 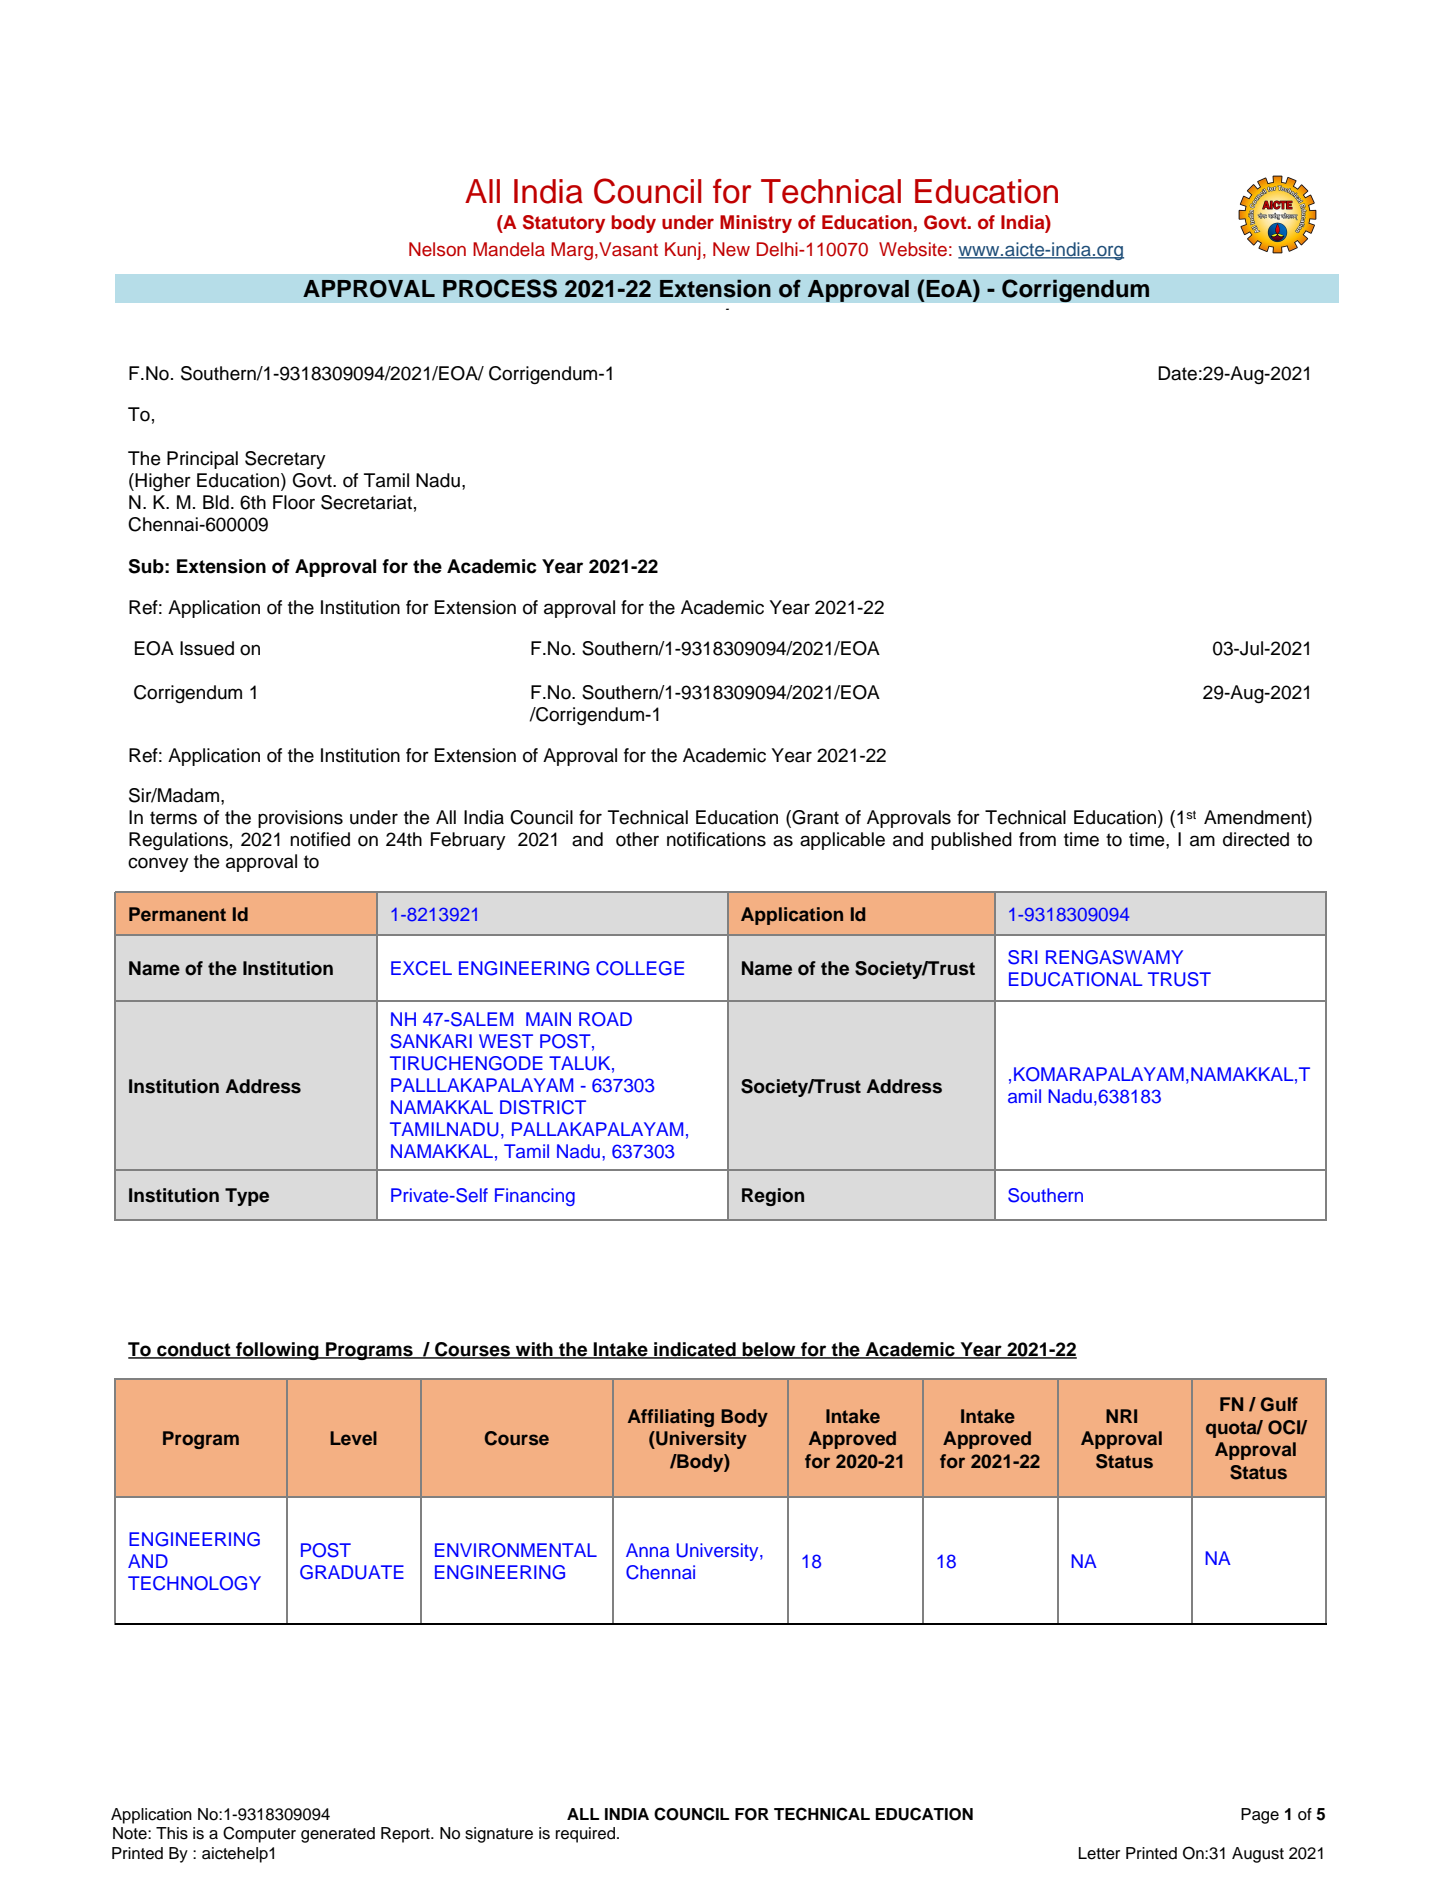 I want to click on Nelson, so click(x=437, y=249).
